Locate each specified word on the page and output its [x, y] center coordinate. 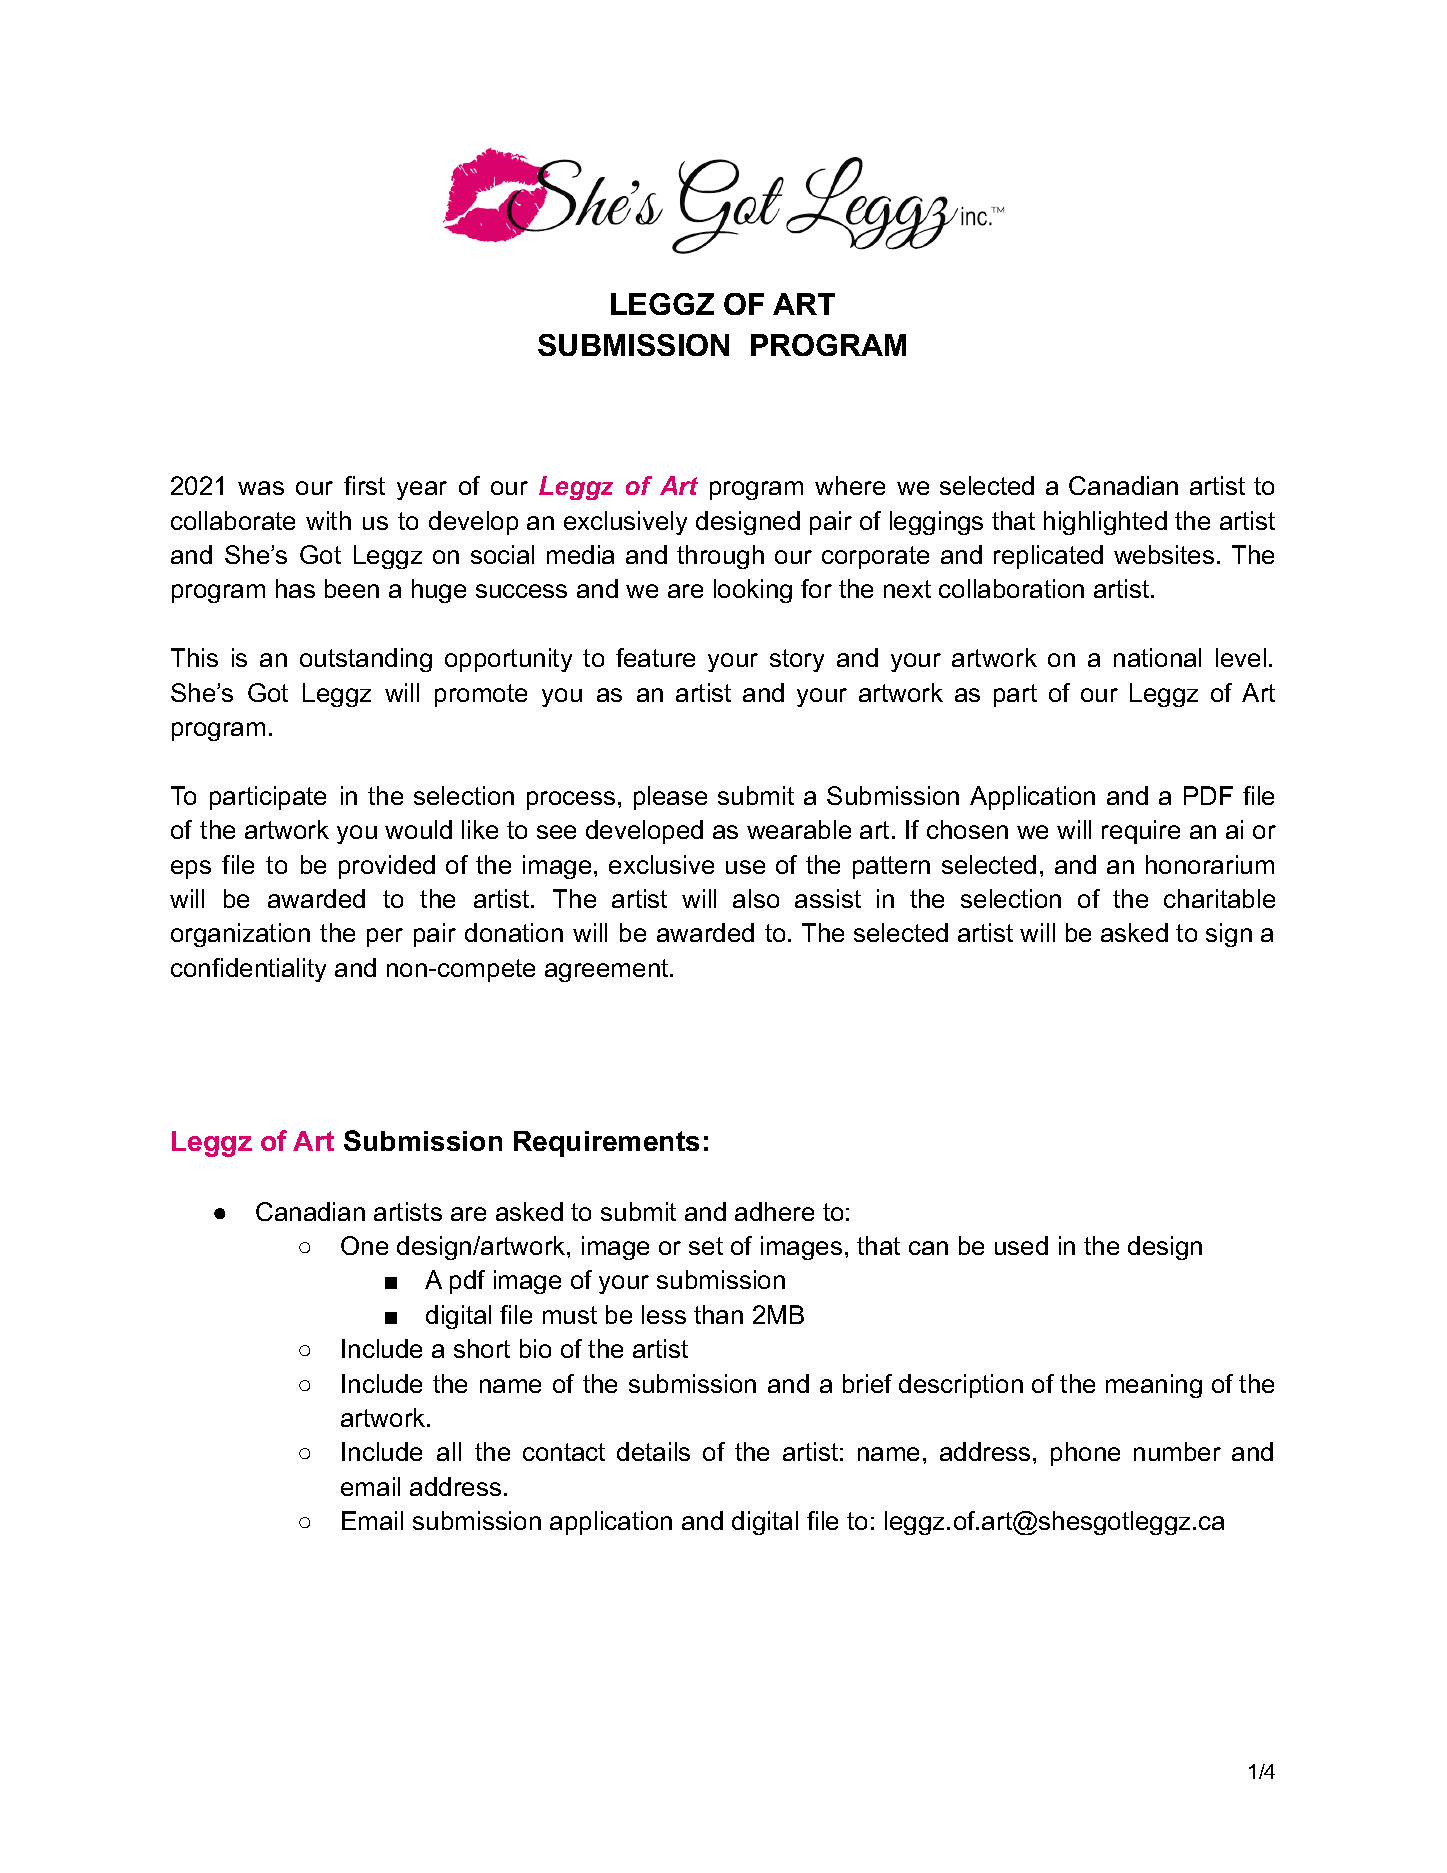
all [449, 1451]
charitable [1219, 898]
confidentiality [248, 970]
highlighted [1105, 523]
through [720, 557]
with [328, 520]
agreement [608, 970]
